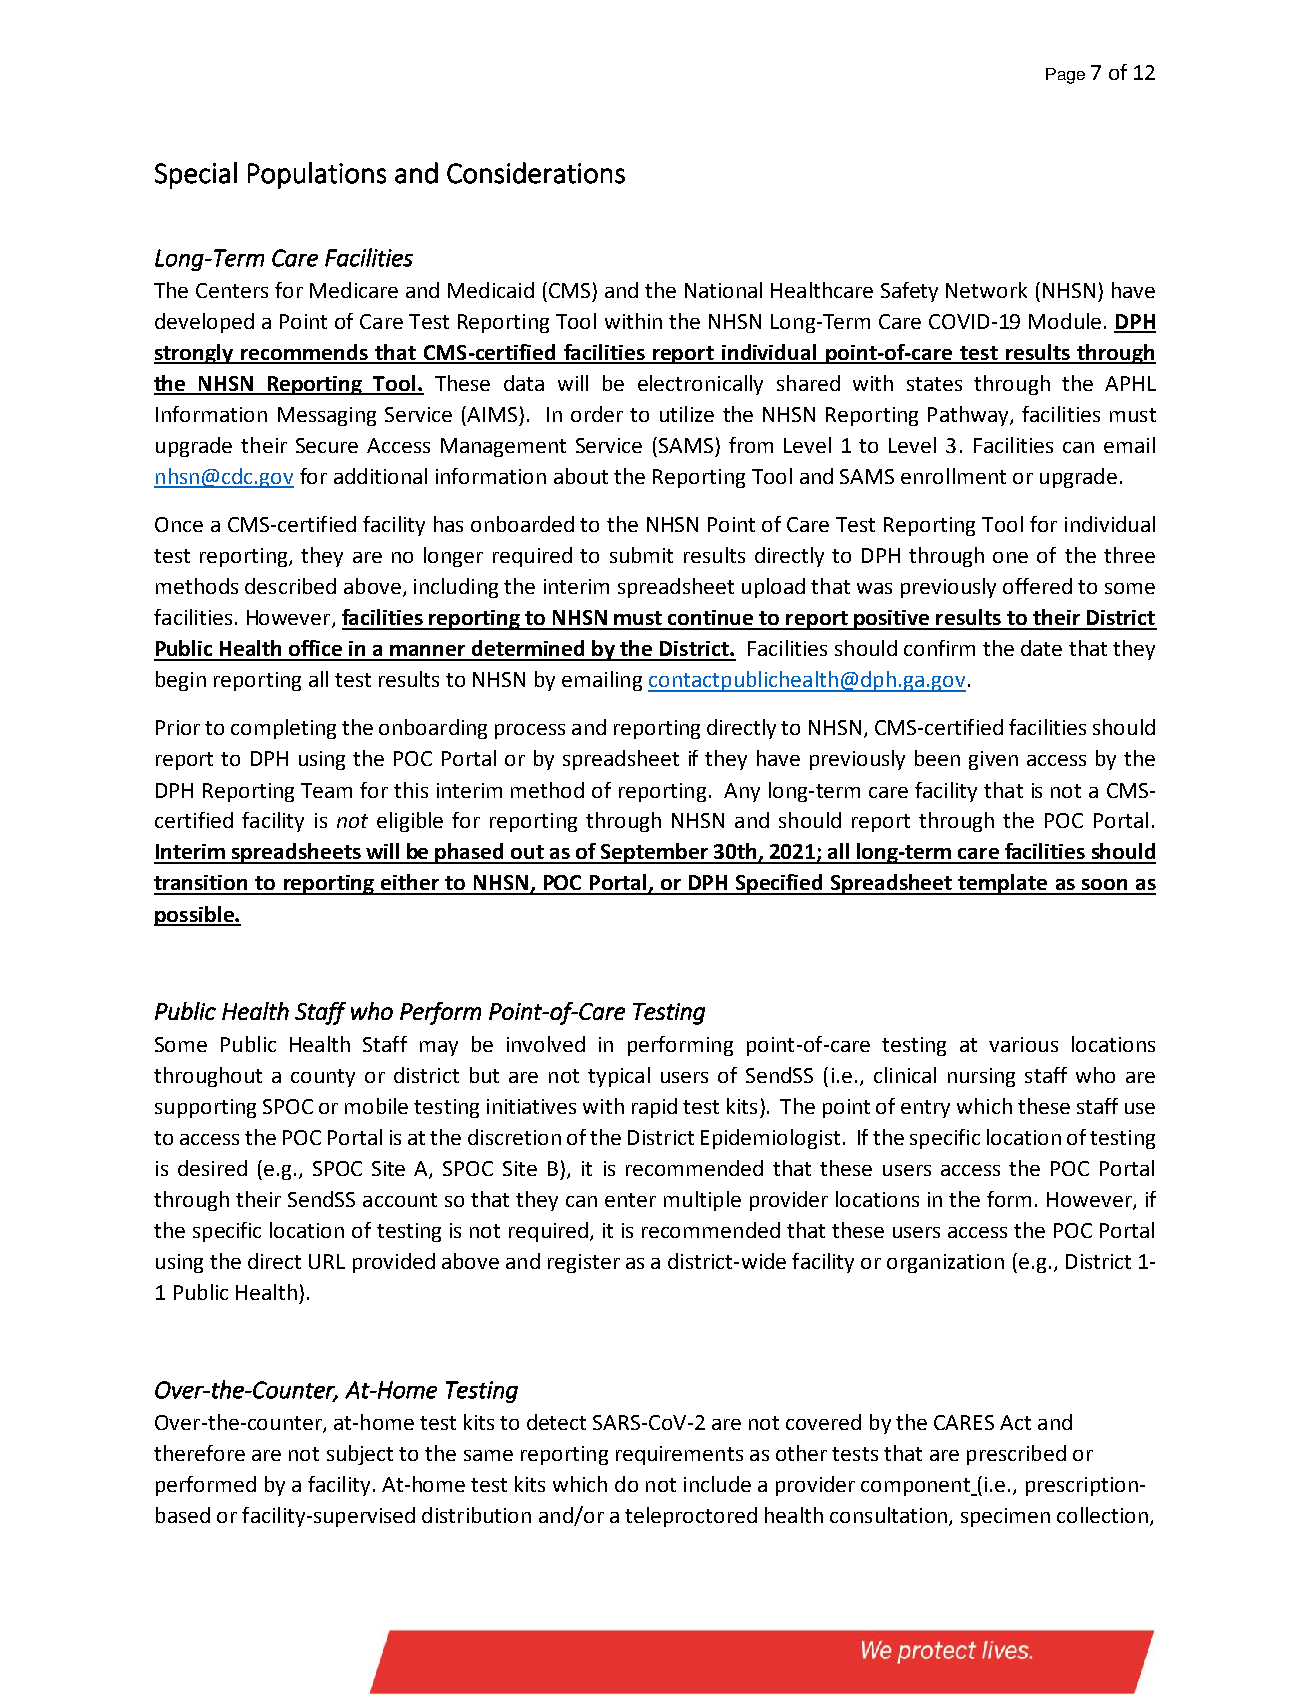 The width and height of the image is (1310, 1695). Describe the element at coordinates (641, 555) in the image. I see `submit` at that location.
